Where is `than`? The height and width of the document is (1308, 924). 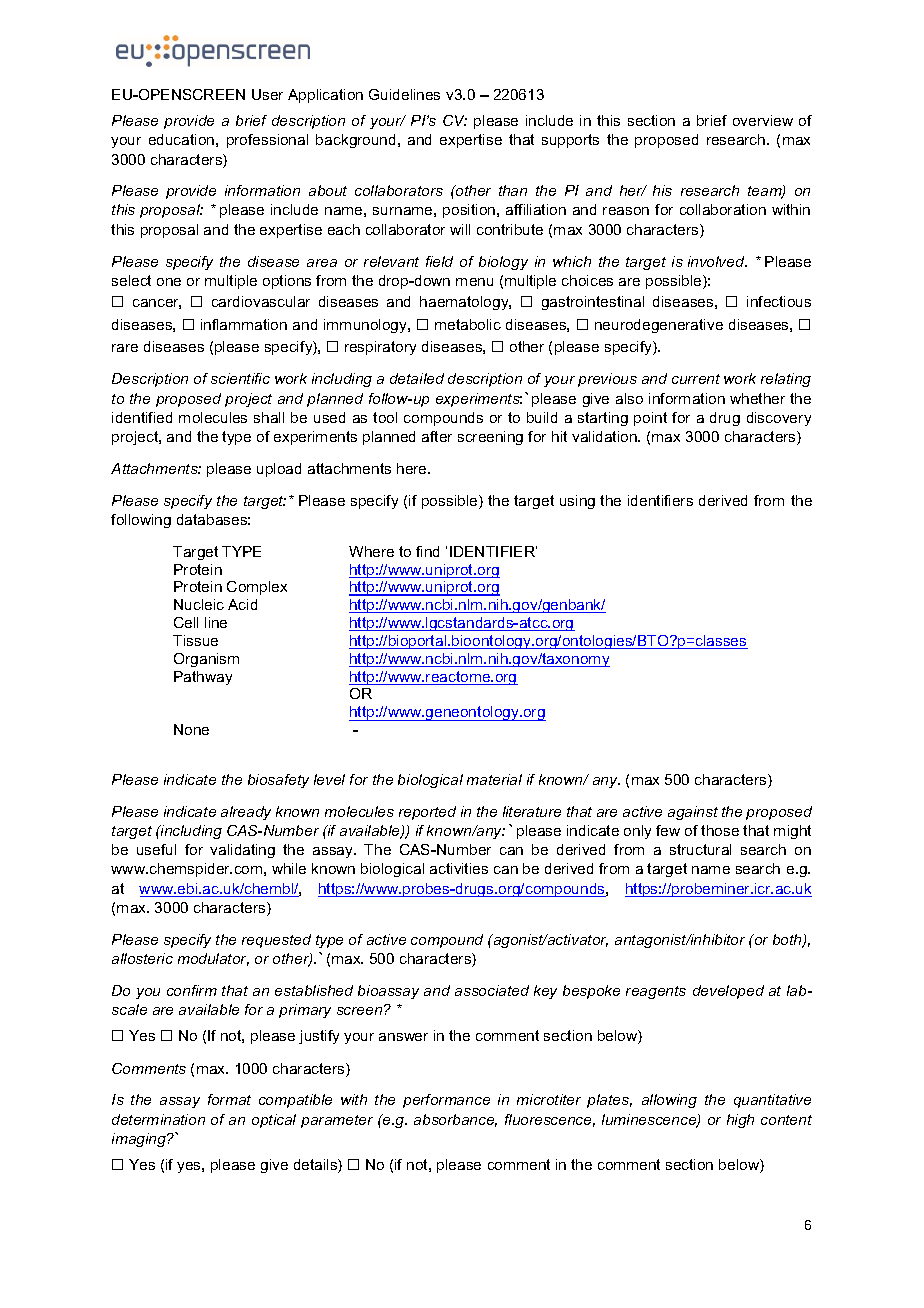
than is located at coordinates (513, 190).
